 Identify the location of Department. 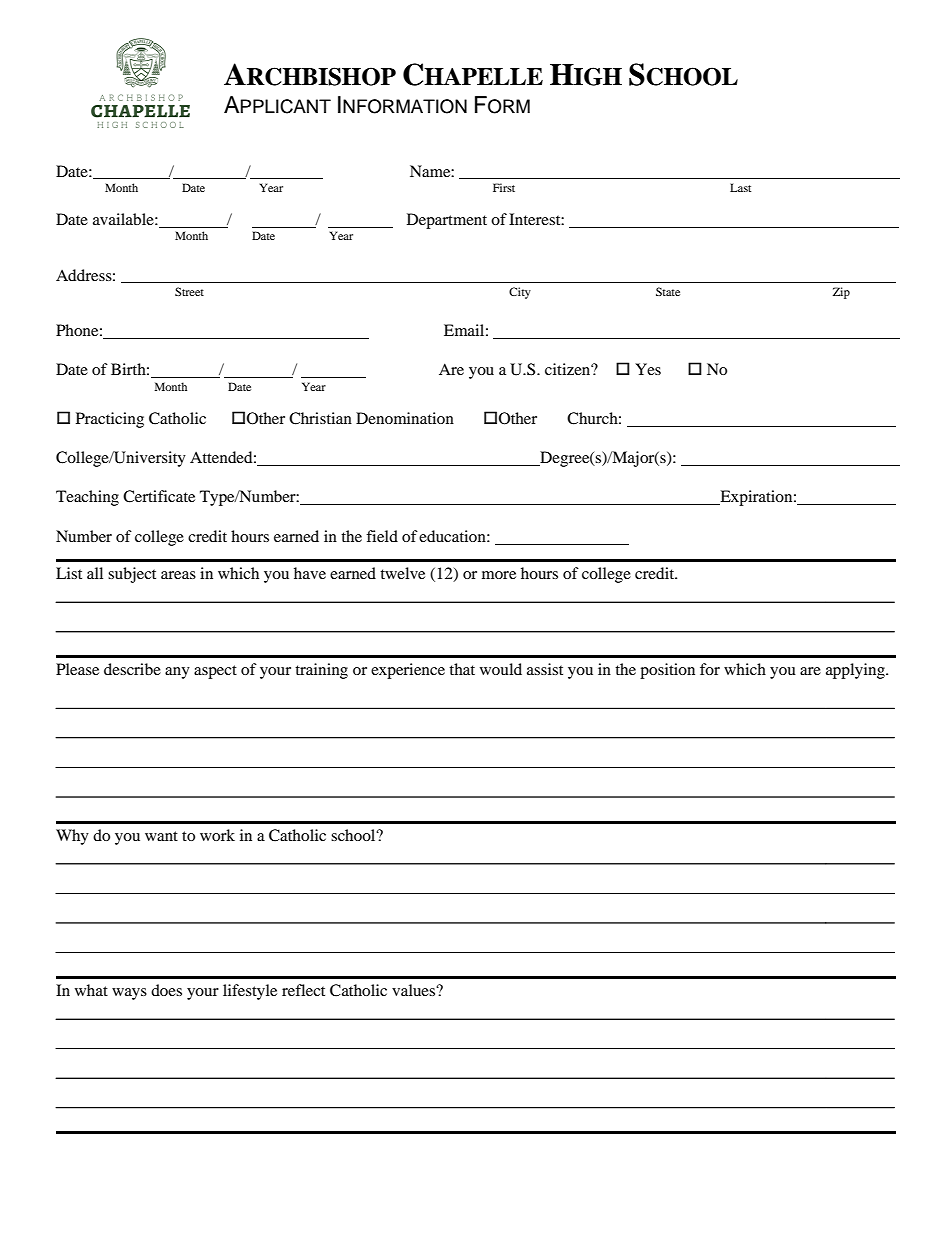
(447, 221).
